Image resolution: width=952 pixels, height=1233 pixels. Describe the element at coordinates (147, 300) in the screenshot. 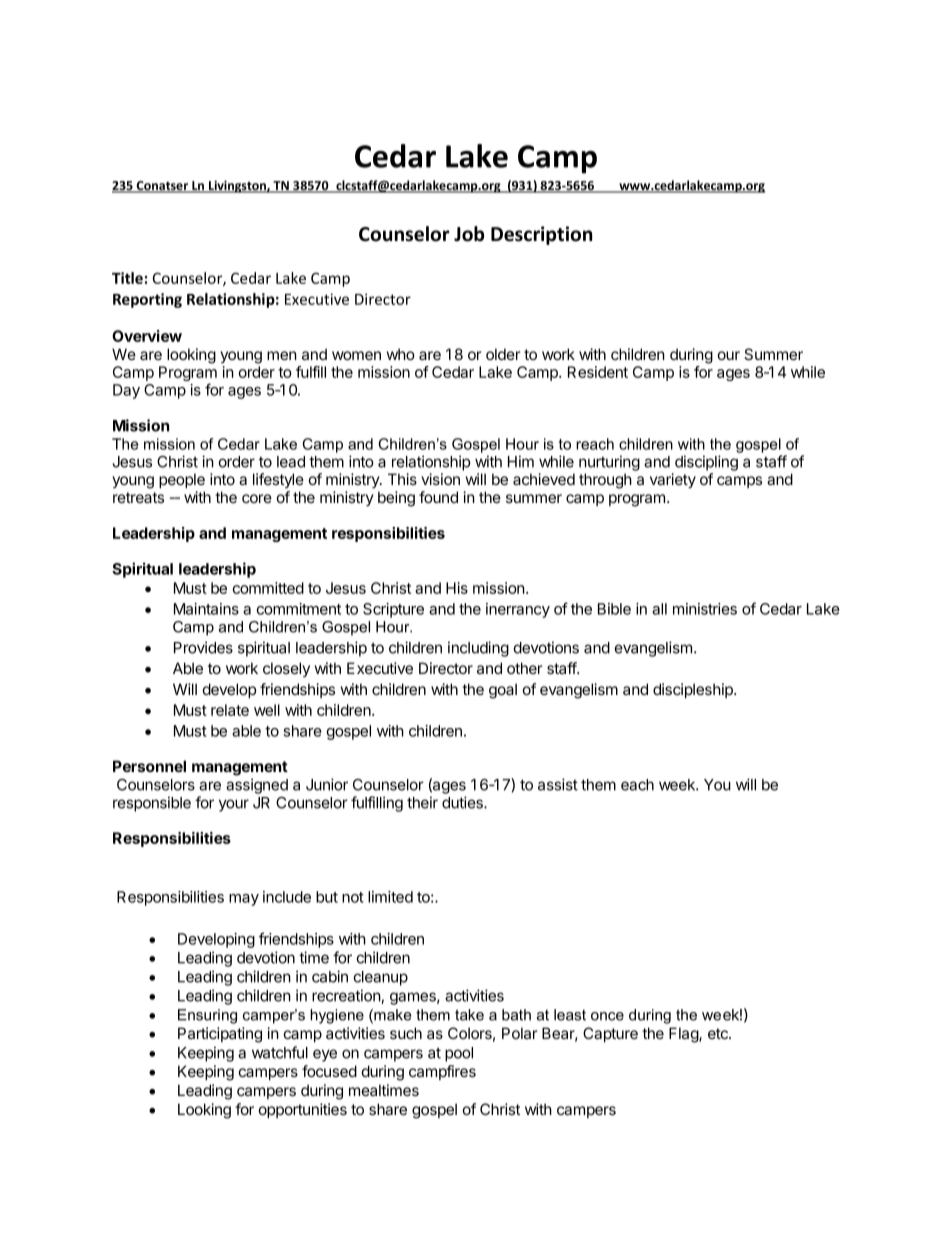

I see `Reporting` at that location.
